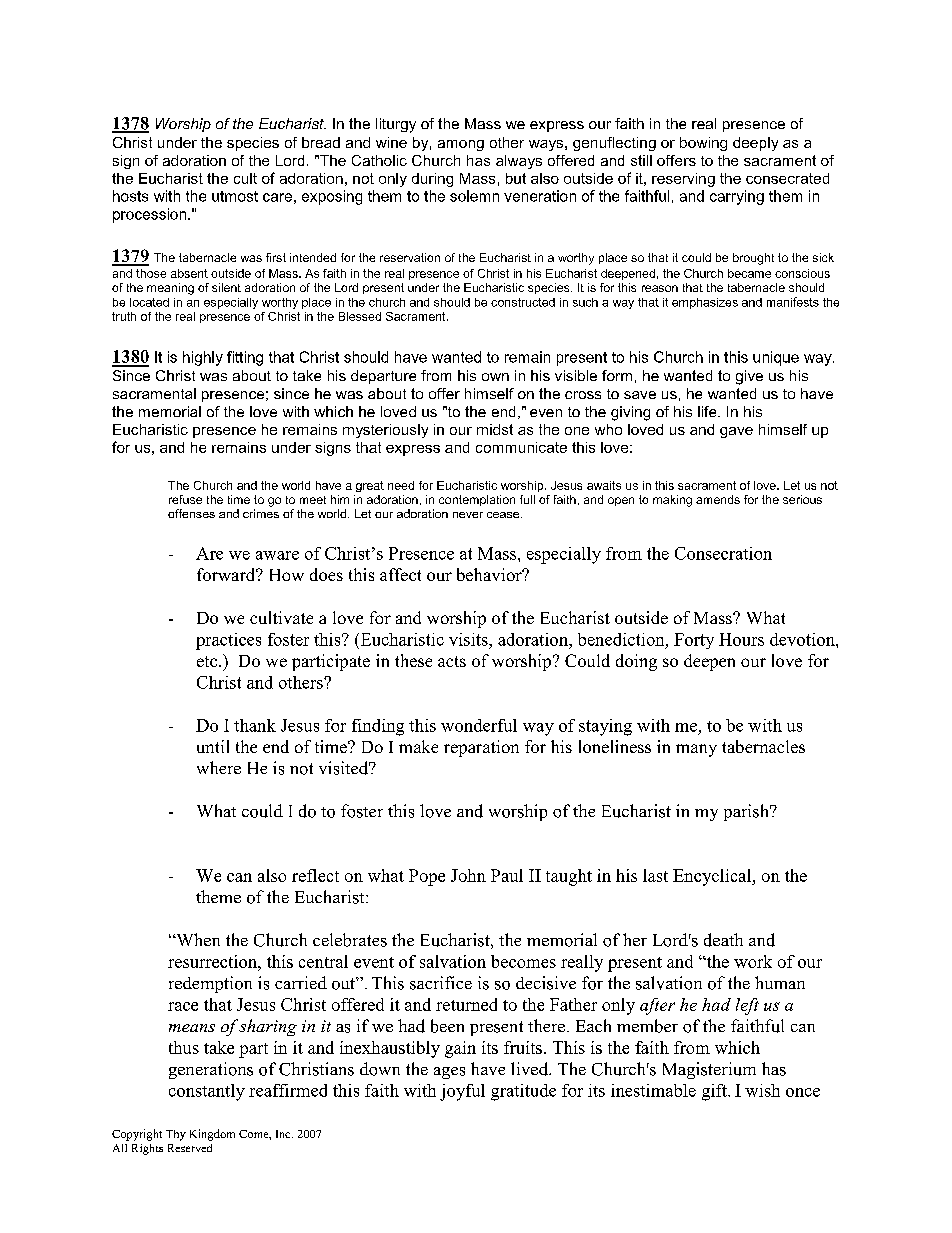 The width and height of the screenshot is (952, 1233). Describe the element at coordinates (235, 196) in the screenshot. I see `utmost` at that location.
